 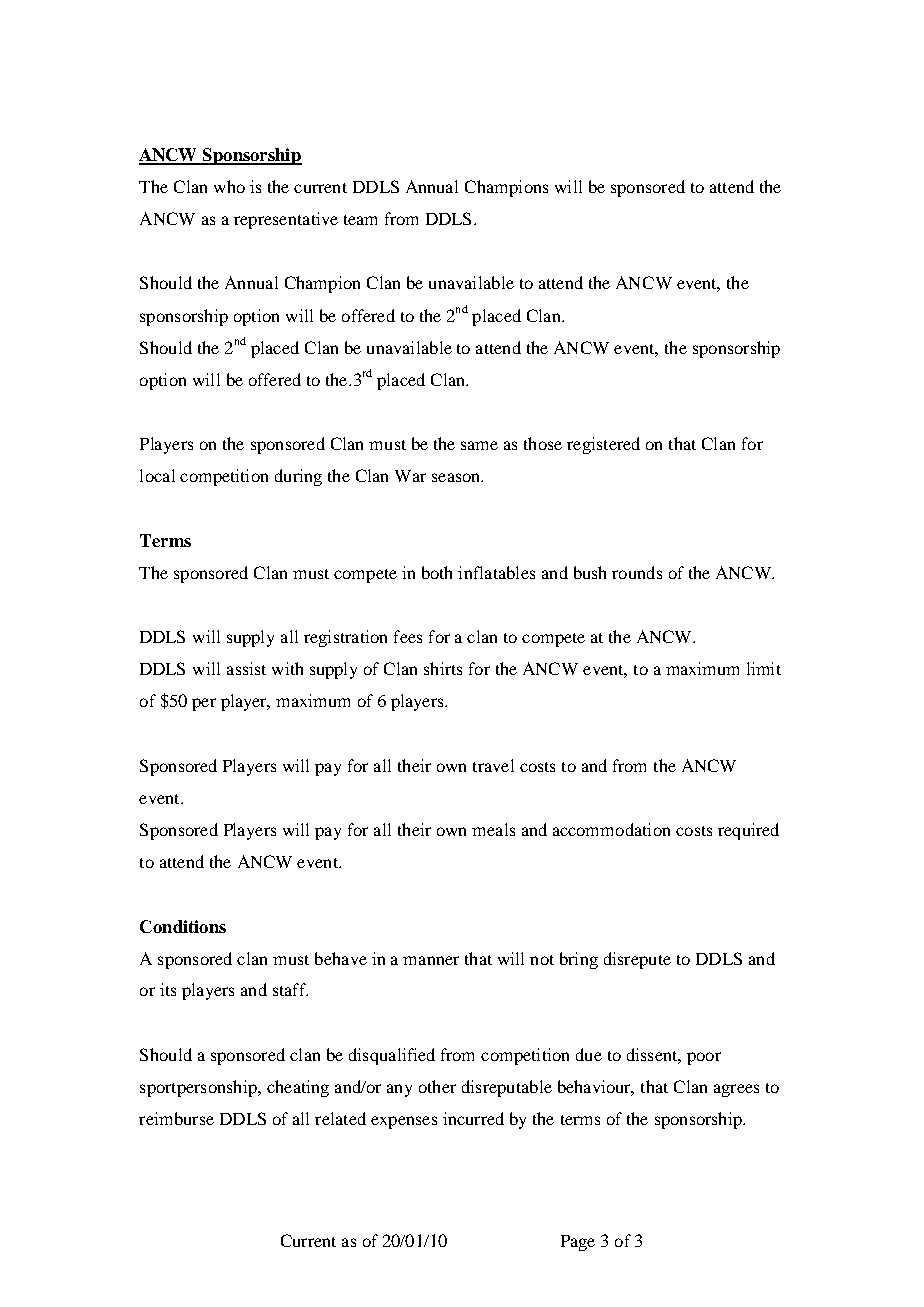 What do you see at coordinates (437, 572) in the page?
I see `both` at bounding box center [437, 572].
